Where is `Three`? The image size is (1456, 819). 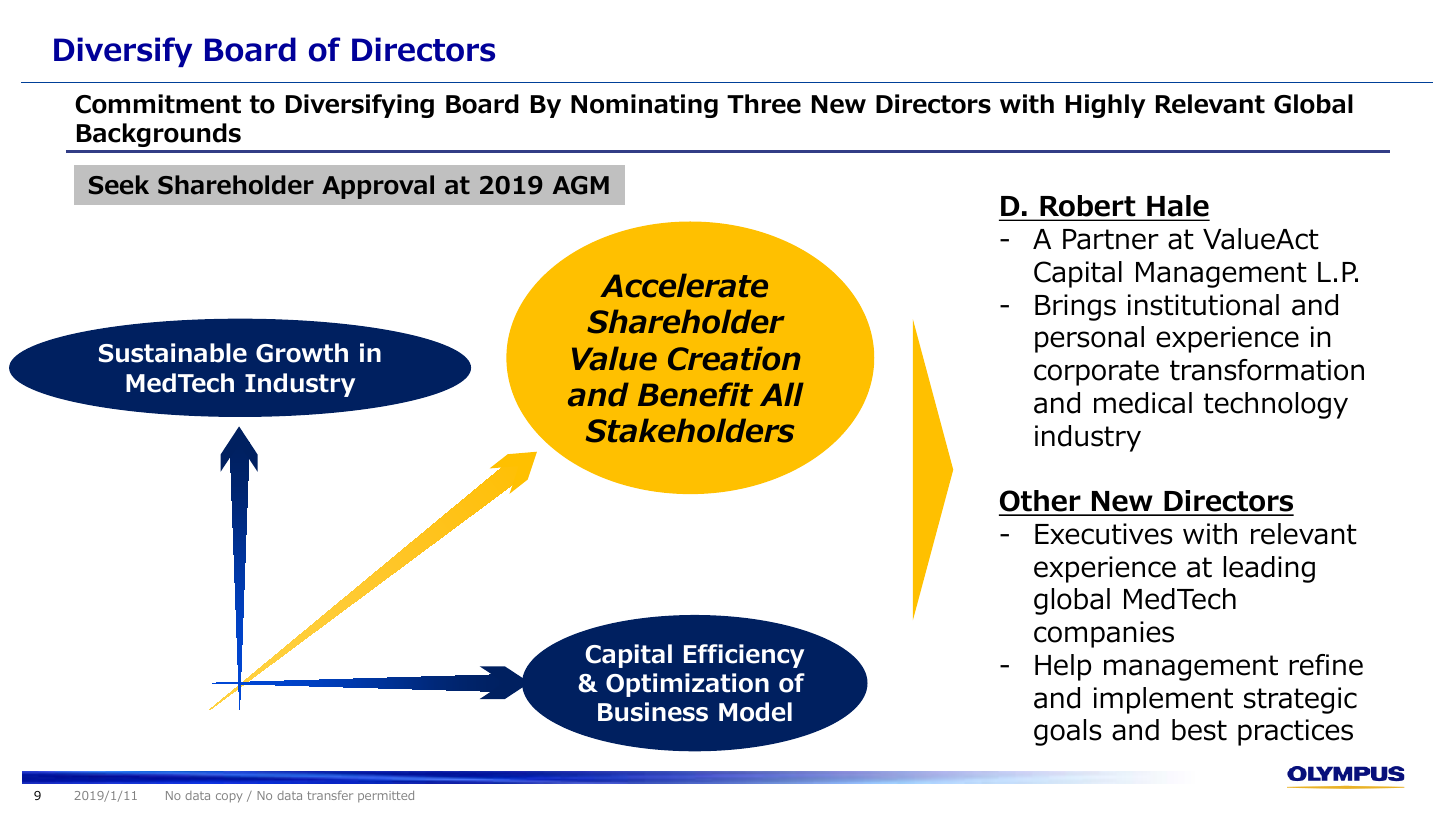 Three is located at coordinates (764, 104).
